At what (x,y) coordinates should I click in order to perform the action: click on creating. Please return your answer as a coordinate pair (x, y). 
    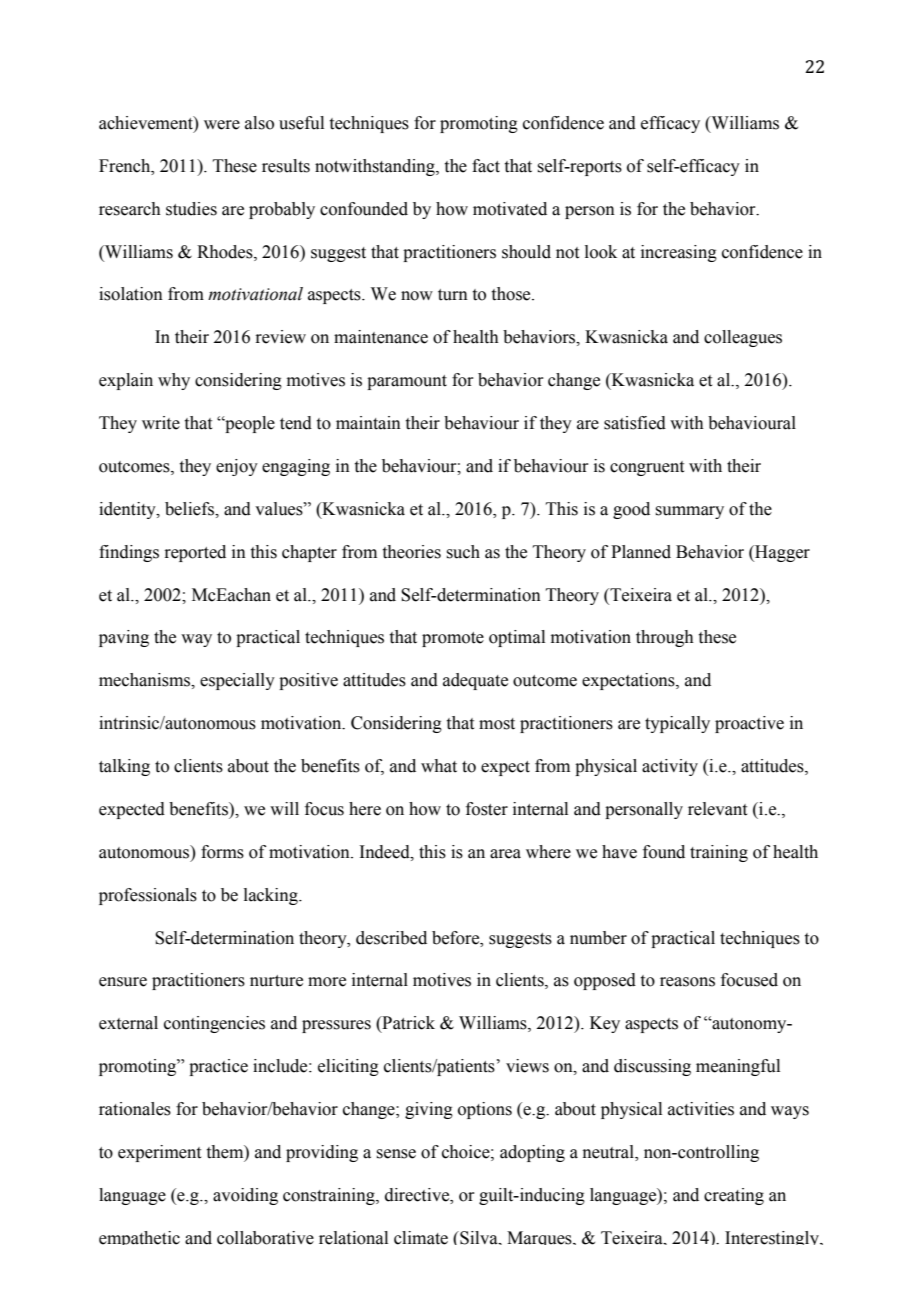
    Looking at the image, I should click on (734, 1196).
